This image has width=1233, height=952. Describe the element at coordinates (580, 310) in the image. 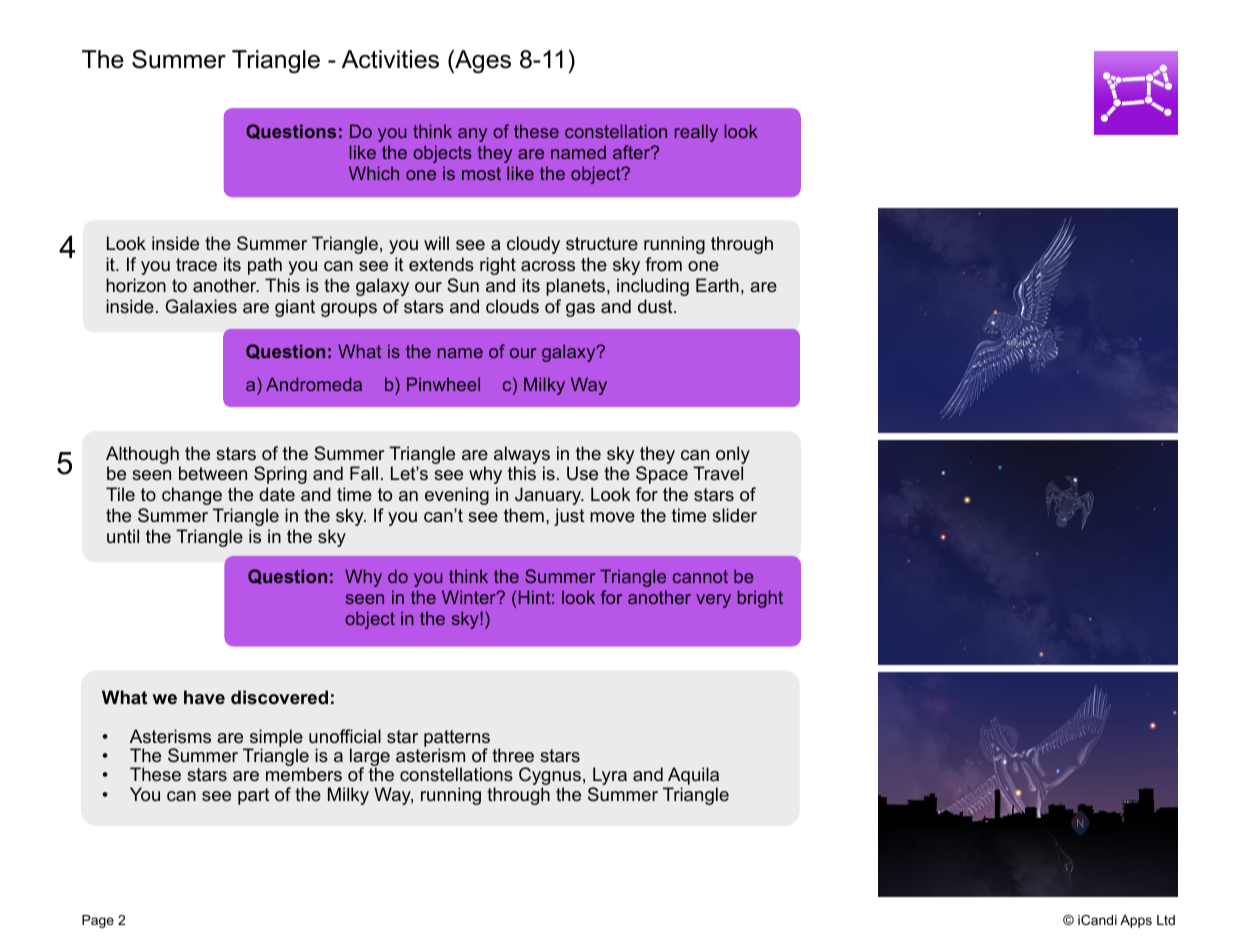

I see `gas` at that location.
